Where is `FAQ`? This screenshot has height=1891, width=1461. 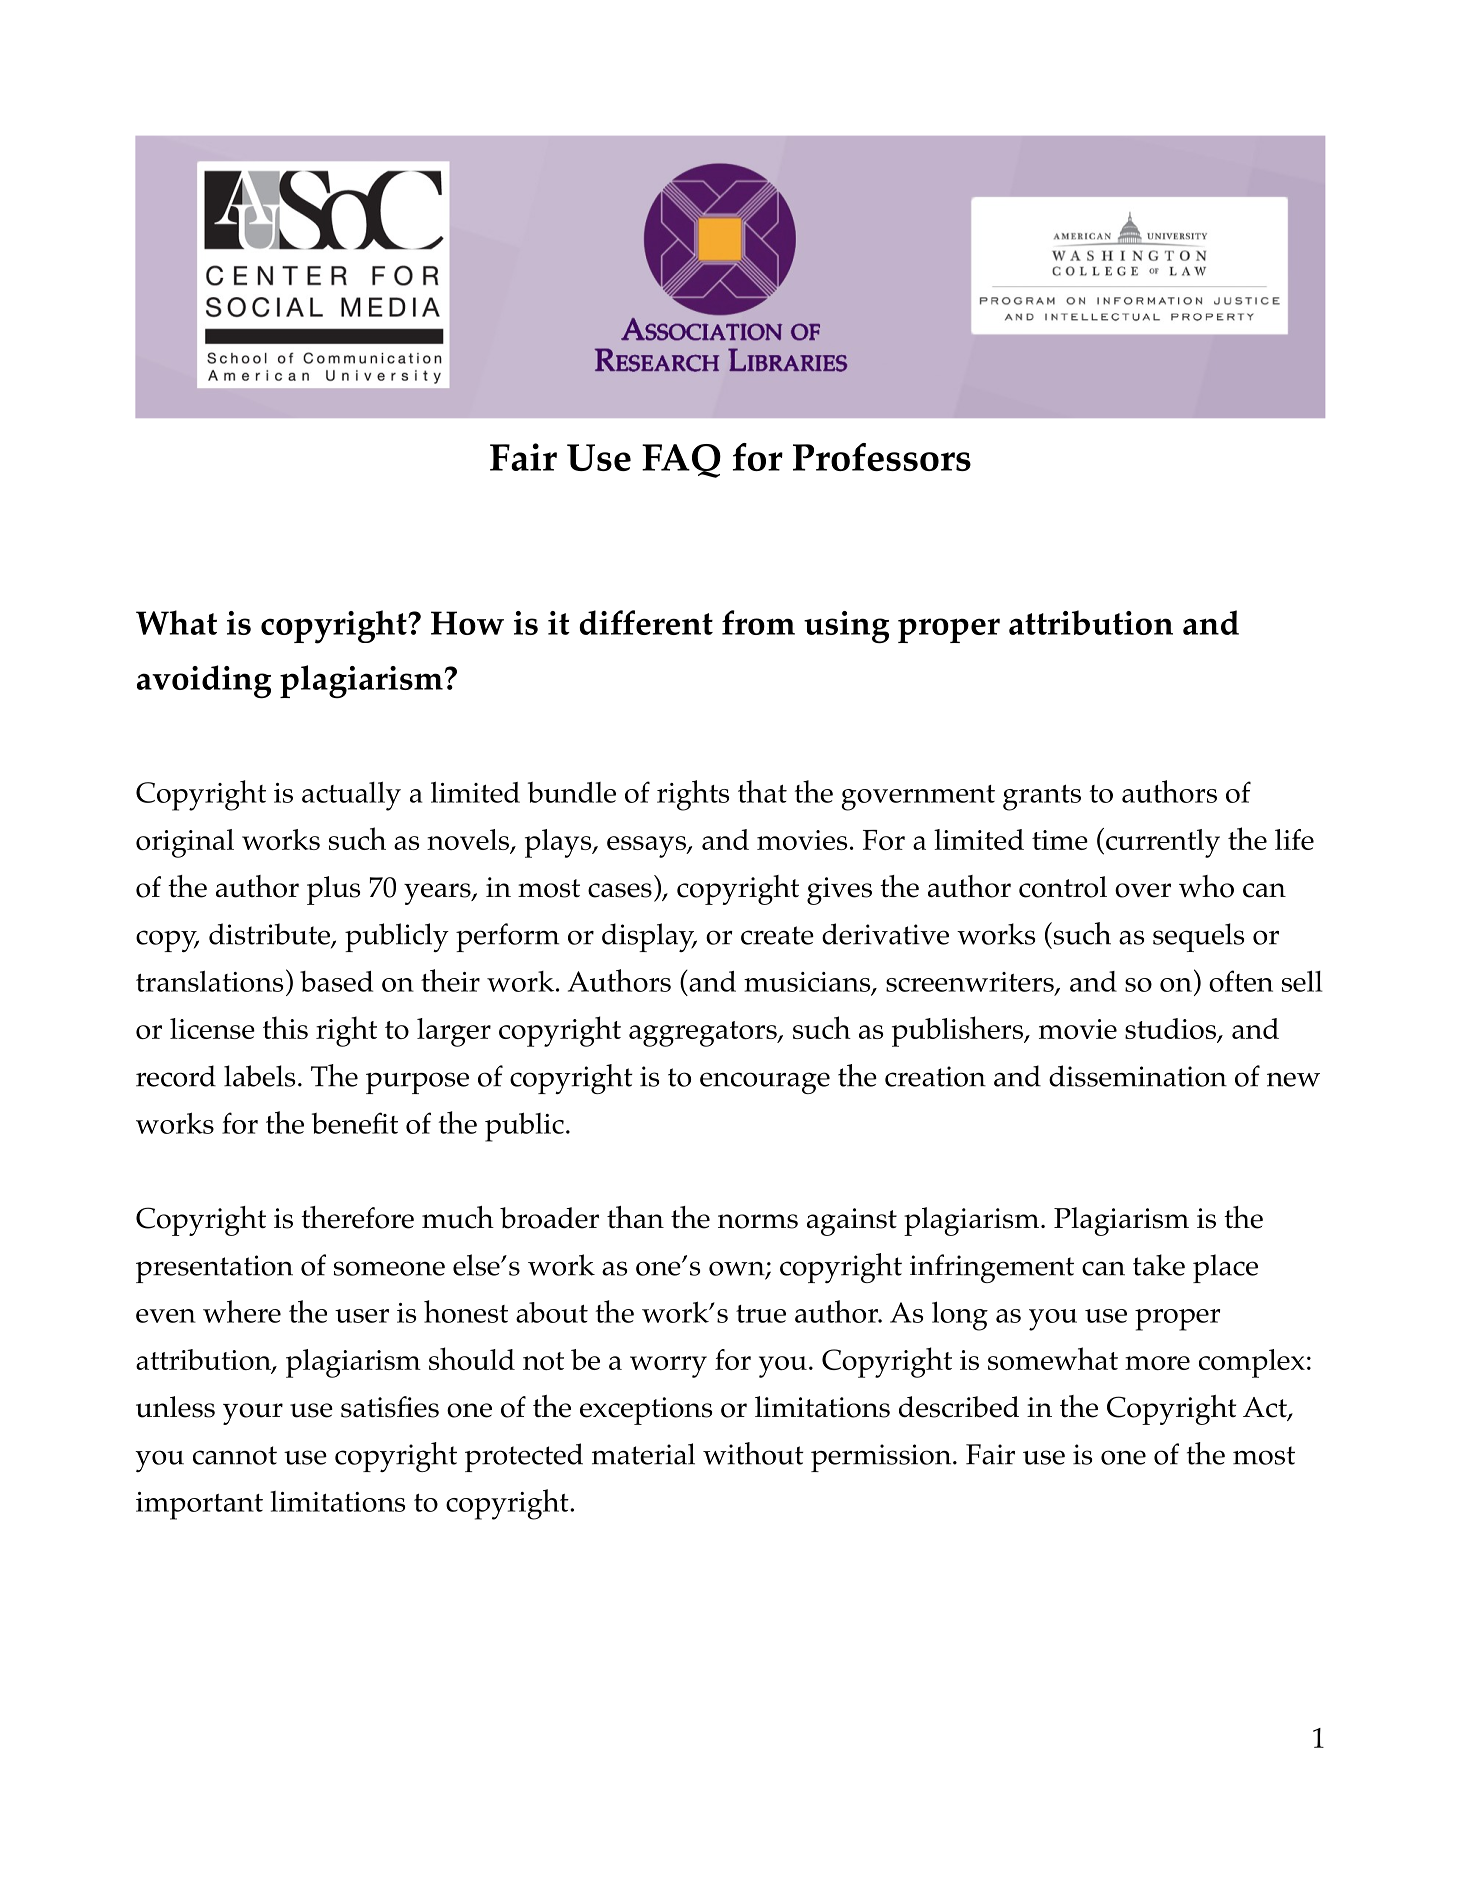
FAQ is located at coordinates (681, 461).
